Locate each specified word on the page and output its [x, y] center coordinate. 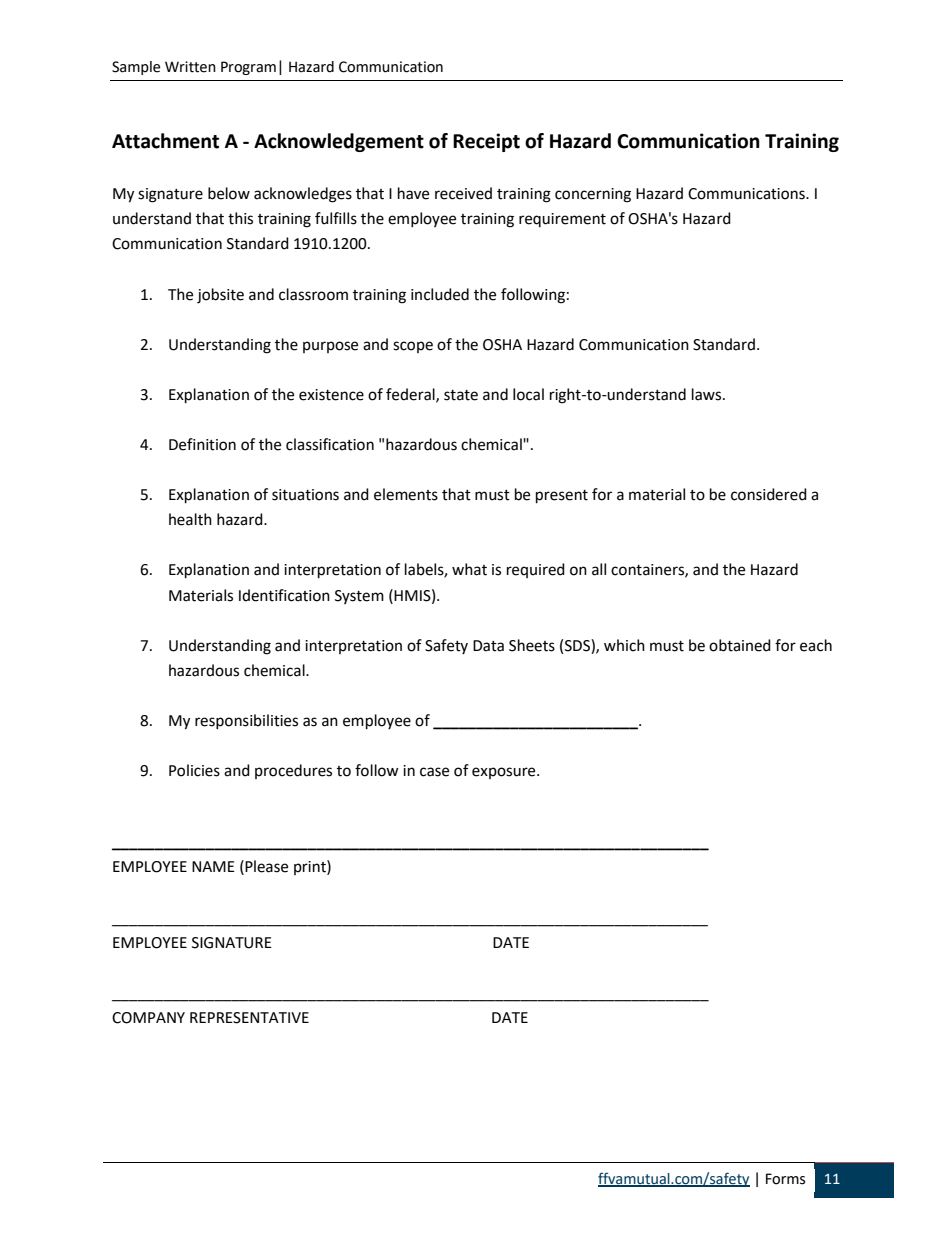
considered [769, 494]
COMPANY [148, 1018]
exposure [505, 773]
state [461, 395]
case [434, 772]
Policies [194, 770]
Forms [785, 1179]
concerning [593, 195]
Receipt [486, 142]
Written [190, 67]
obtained [740, 645]
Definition [202, 444]
